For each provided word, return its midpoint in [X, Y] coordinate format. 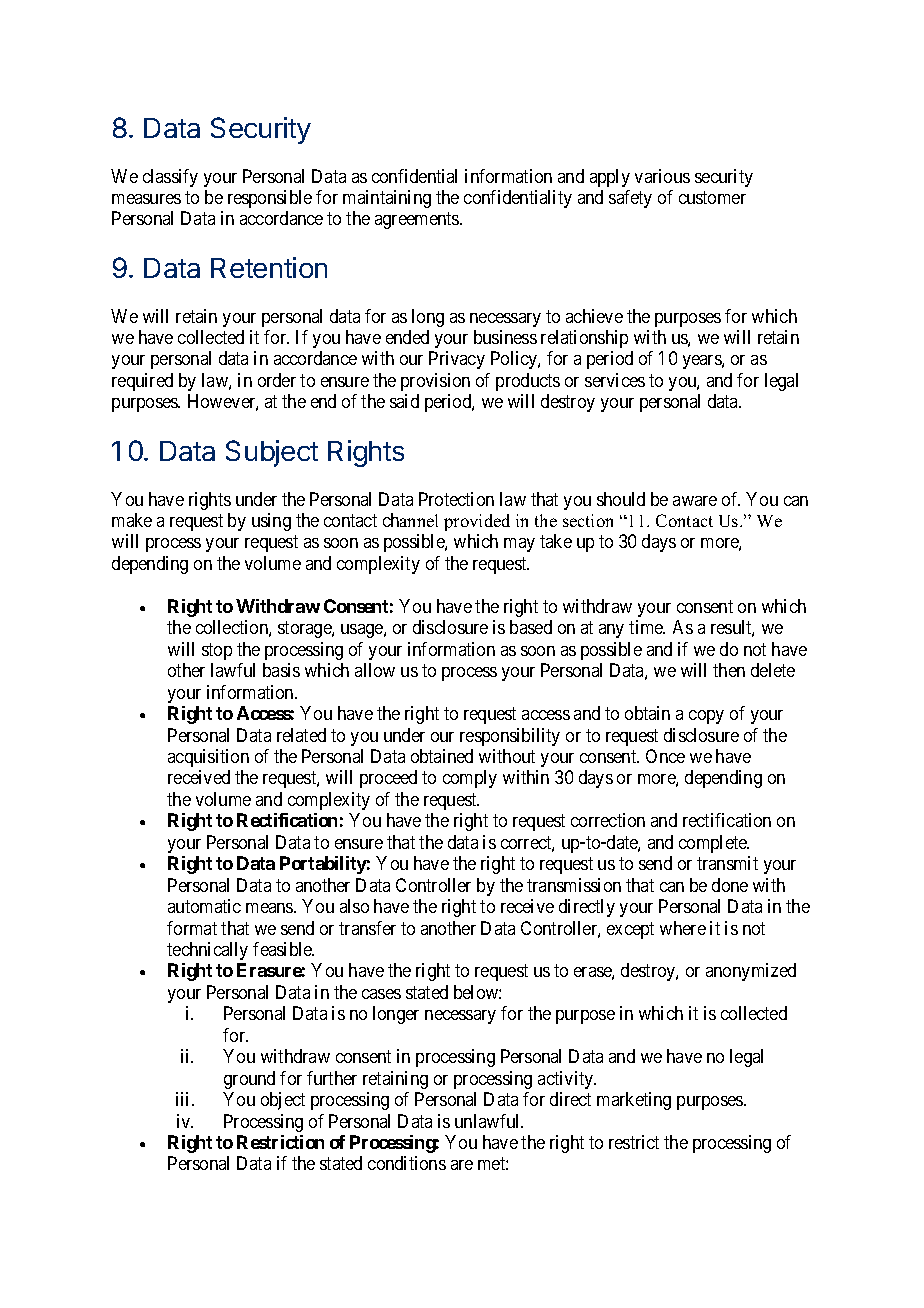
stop [217, 651]
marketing [634, 1101]
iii [184, 1099]
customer [712, 197]
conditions [407, 1163]
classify [170, 178]
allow [375, 670]
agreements [418, 221]
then [729, 670]
